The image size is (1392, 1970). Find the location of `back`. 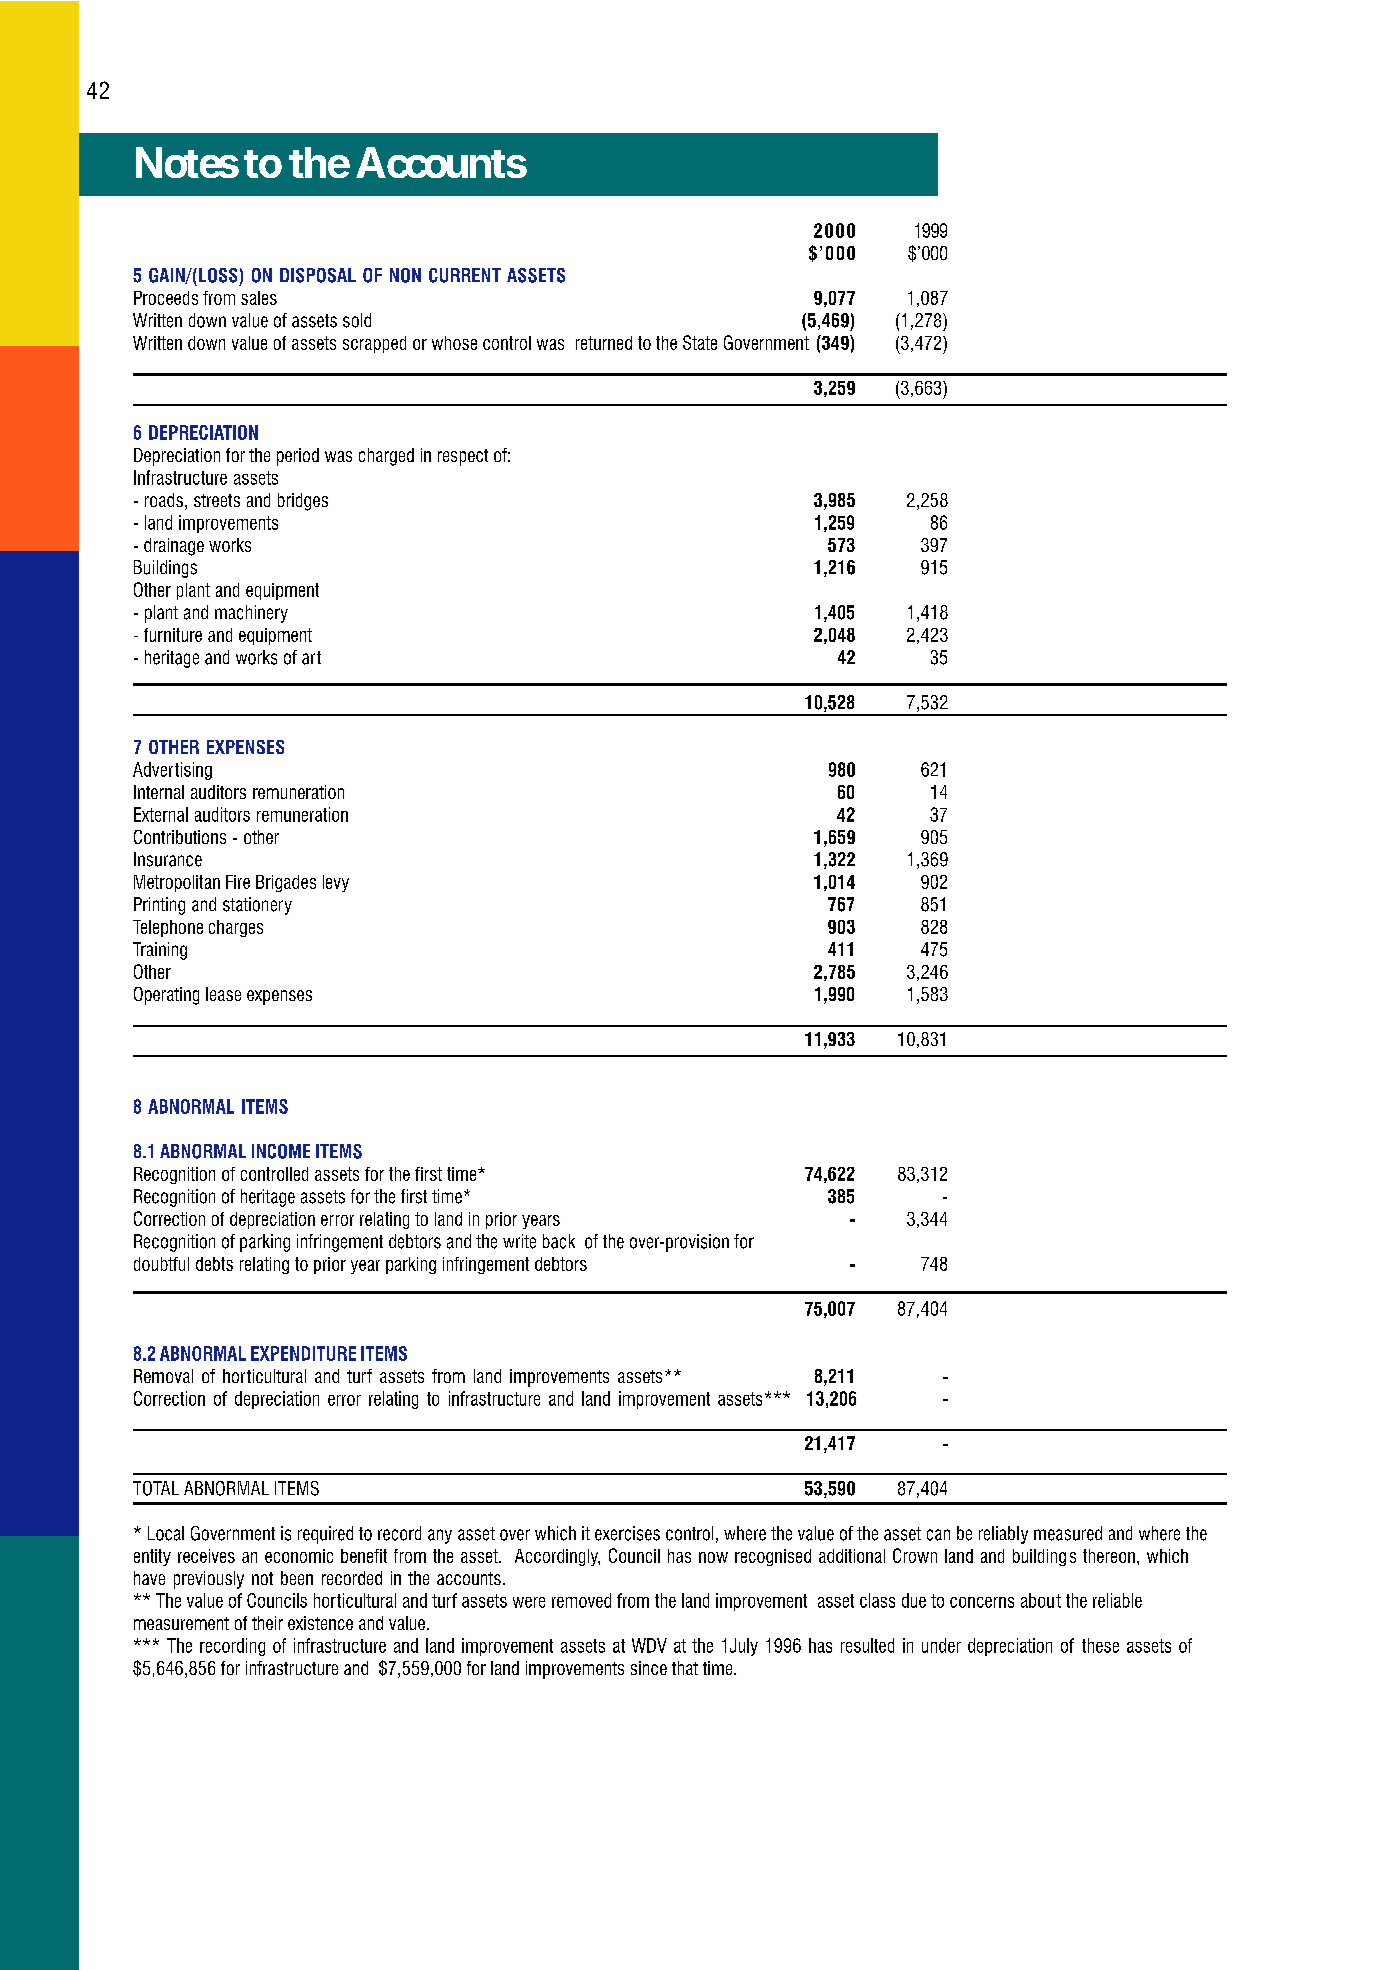

back is located at coordinates (559, 1241).
